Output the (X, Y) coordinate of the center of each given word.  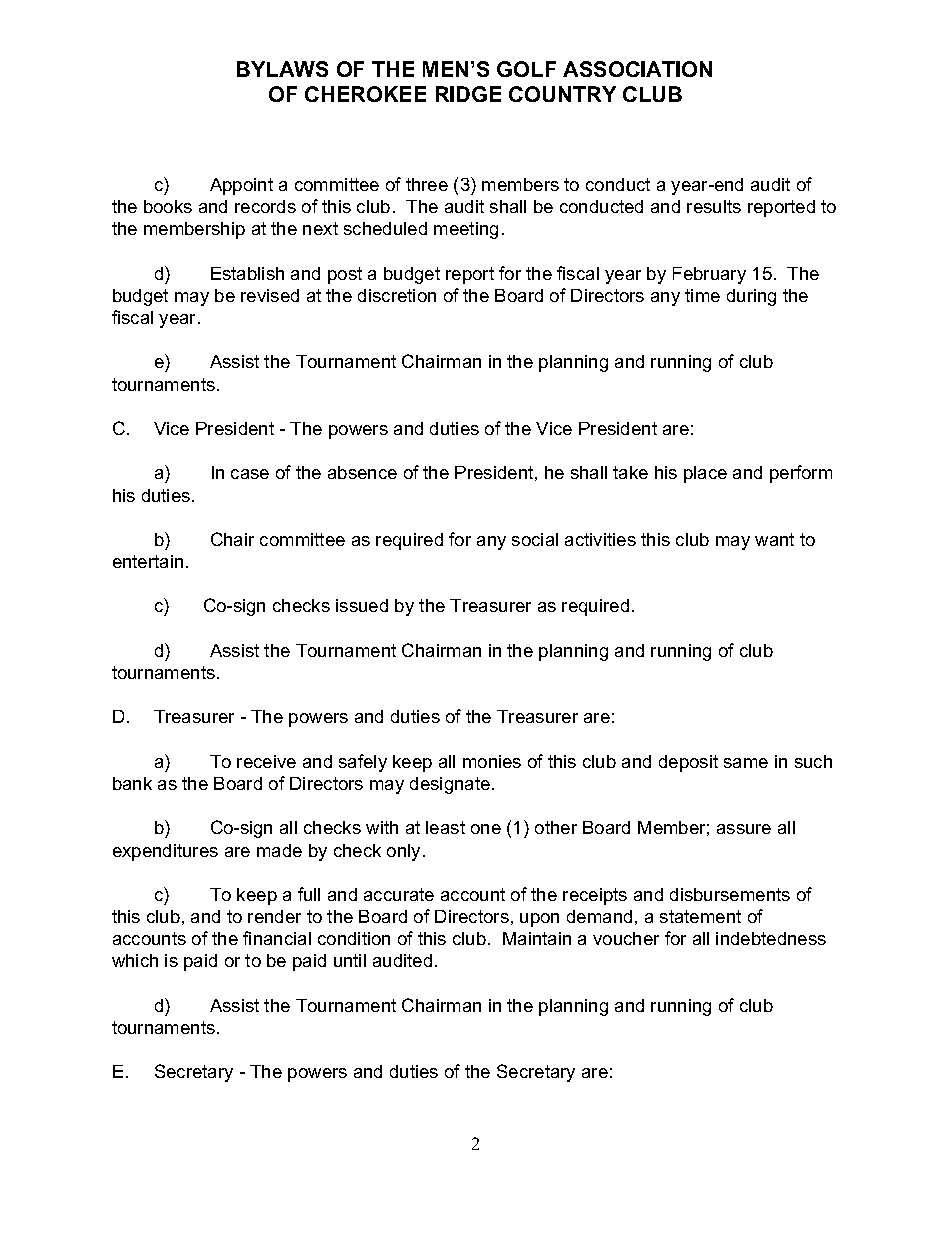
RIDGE (468, 94)
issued (362, 605)
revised (270, 295)
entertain (148, 561)
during (751, 297)
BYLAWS (282, 69)
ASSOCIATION (637, 69)
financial (277, 938)
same (746, 763)
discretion (397, 295)
